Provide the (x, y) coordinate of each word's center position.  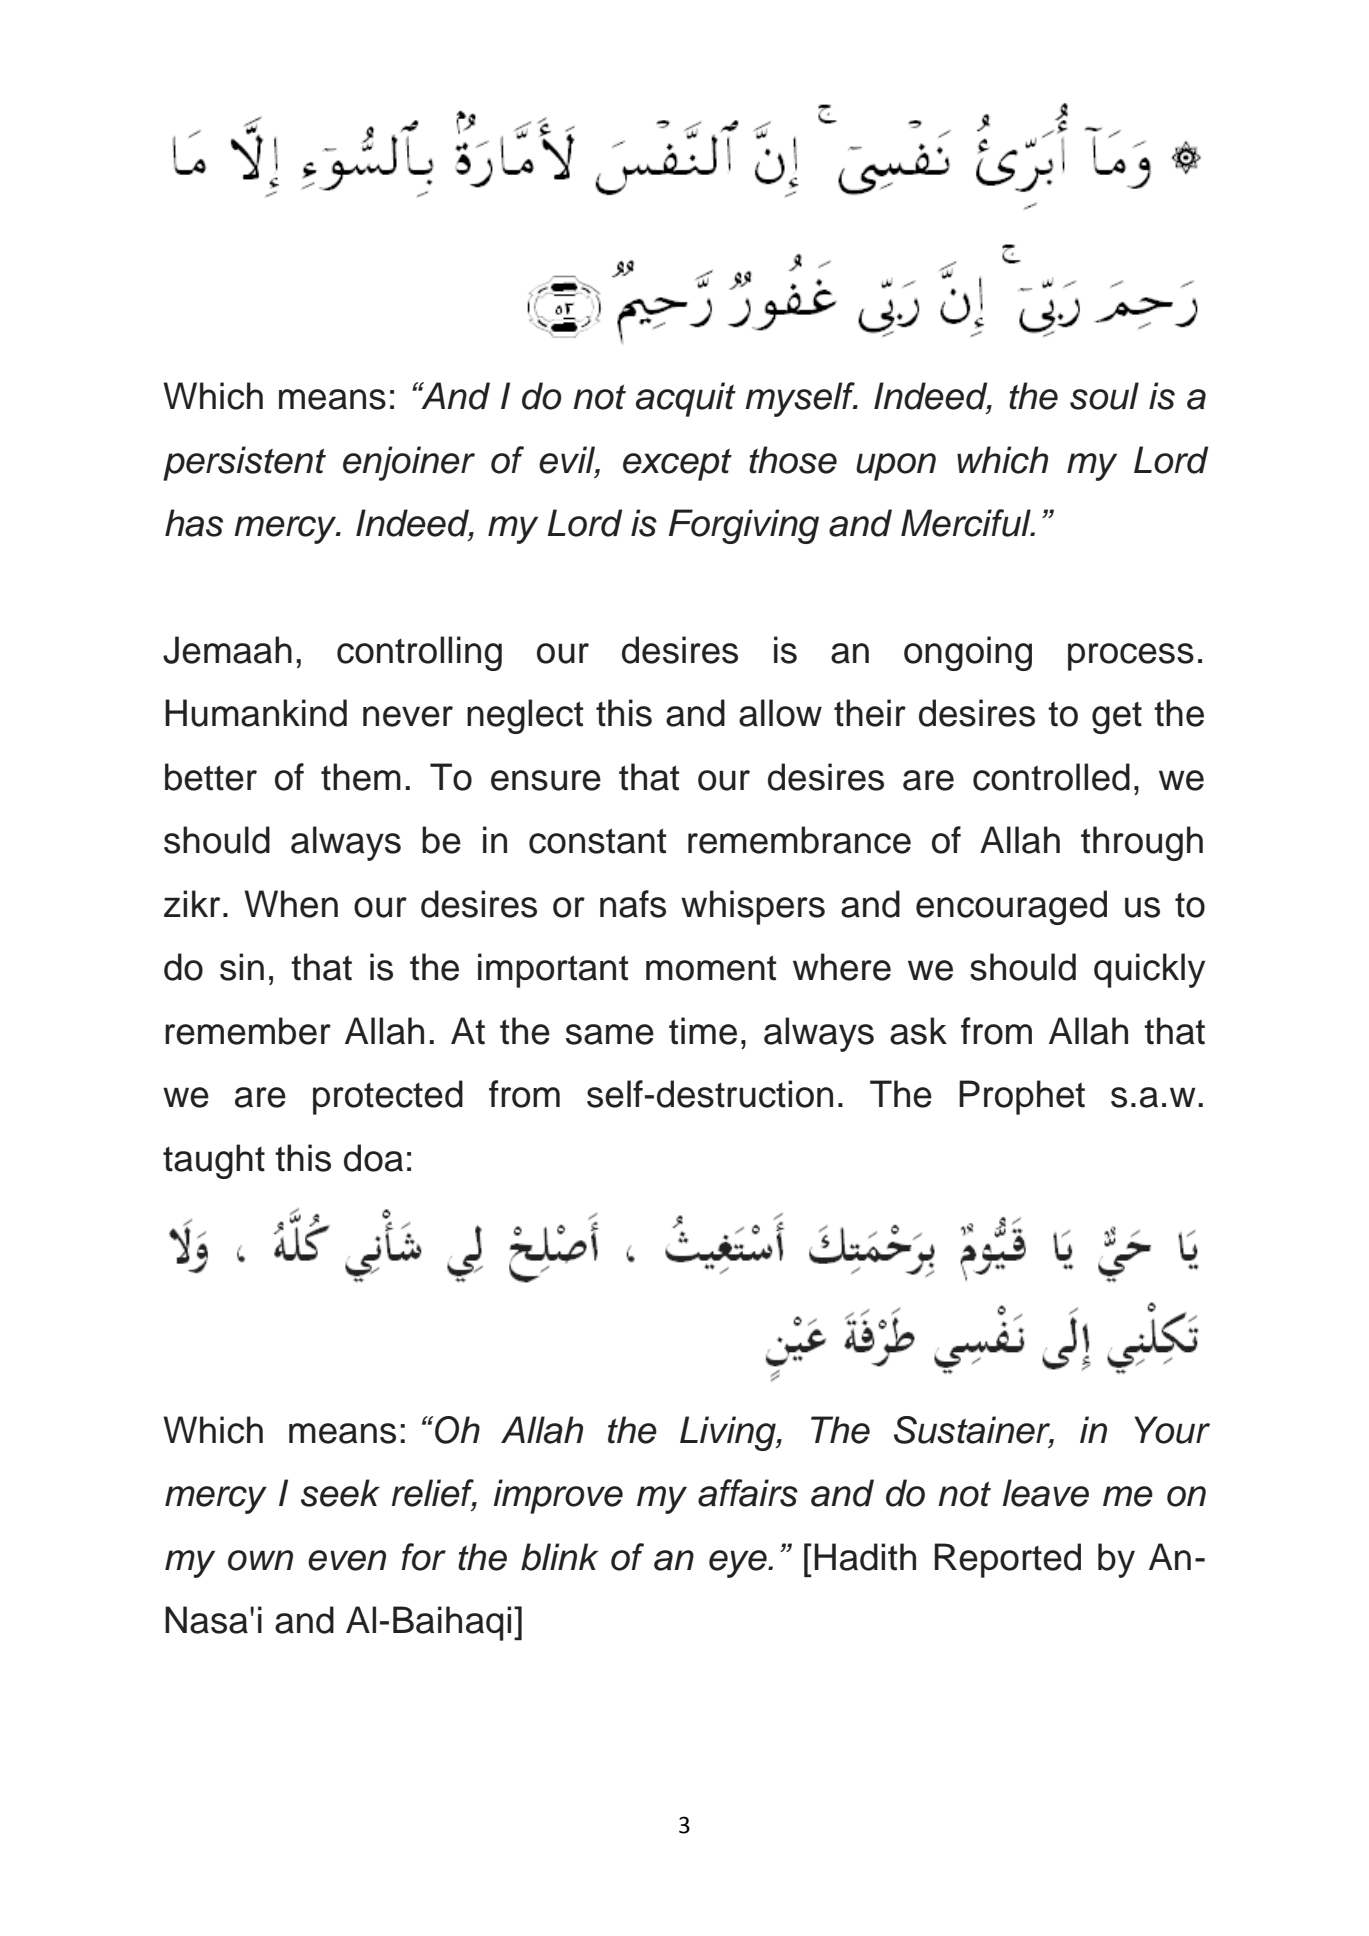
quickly (1149, 970)
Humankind (256, 713)
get (1117, 718)
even (347, 1560)
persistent (244, 463)
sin (242, 967)
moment (711, 968)
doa (373, 1158)
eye (739, 1564)
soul (1104, 396)
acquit (686, 399)
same (610, 1034)
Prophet (1022, 1097)
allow (780, 713)
